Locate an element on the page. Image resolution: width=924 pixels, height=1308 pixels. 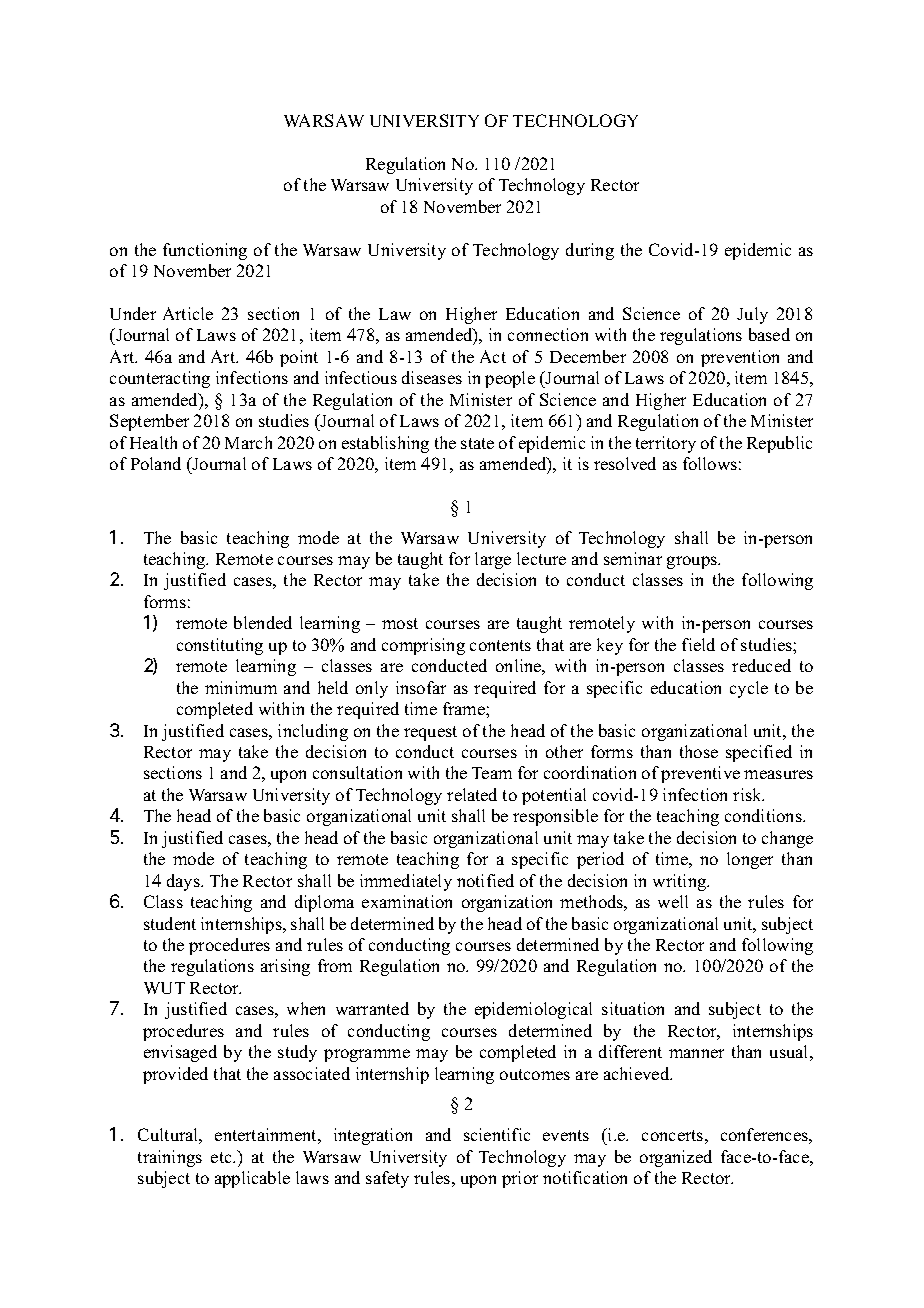
blended is located at coordinates (263, 622).
